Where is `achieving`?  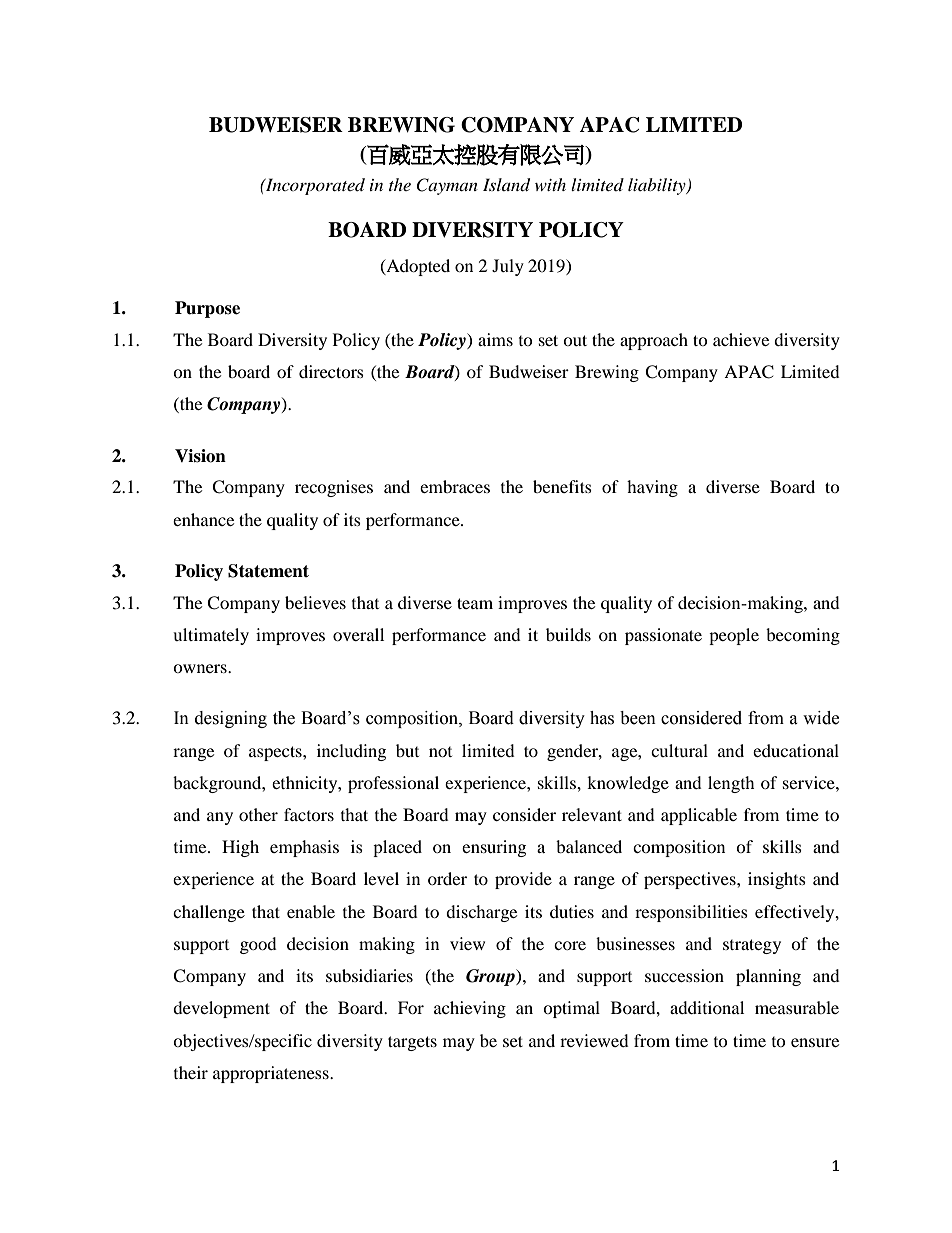 achieving is located at coordinates (470, 1009).
